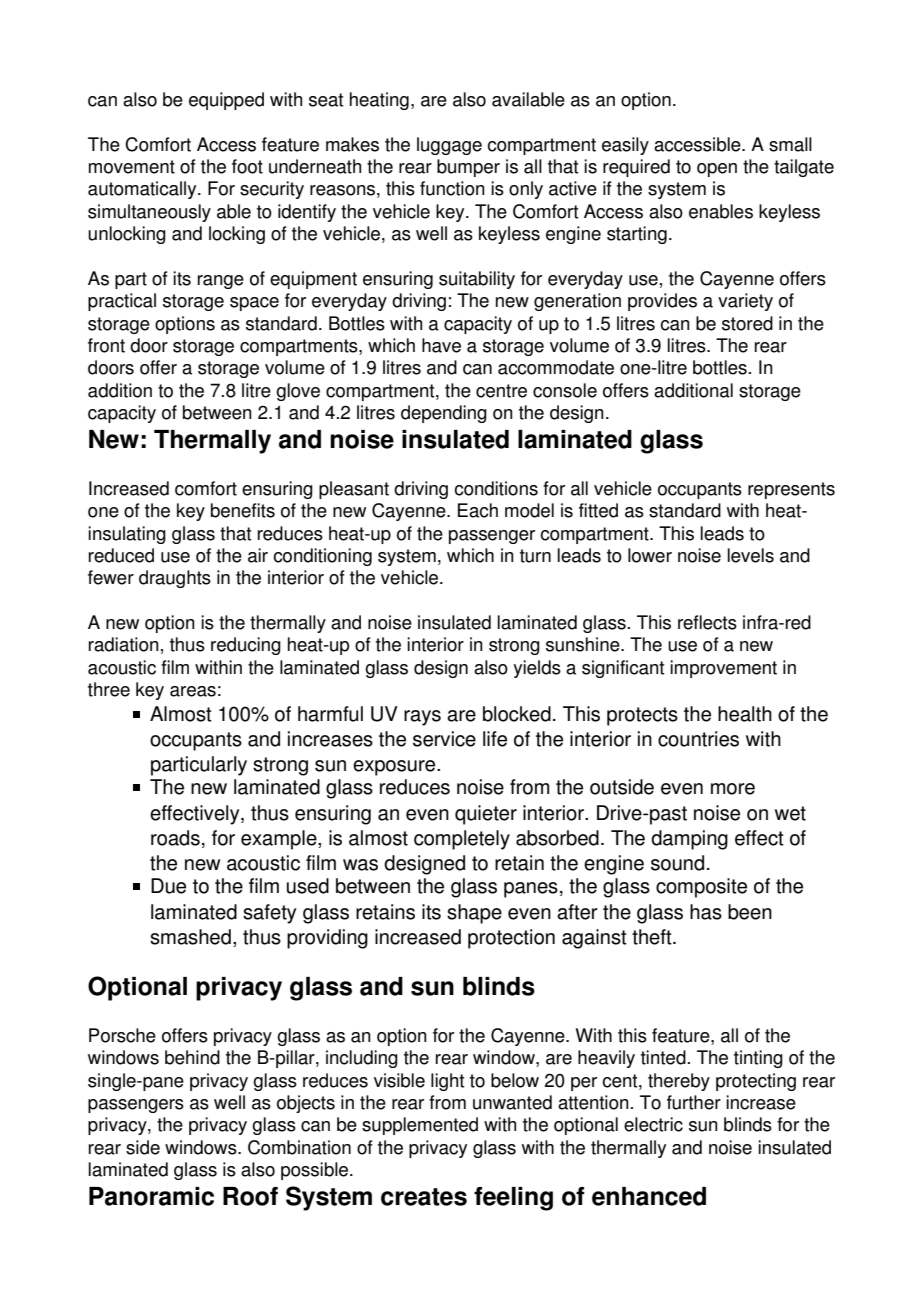  What do you see at coordinates (444, 739) in the page?
I see `service` at bounding box center [444, 739].
